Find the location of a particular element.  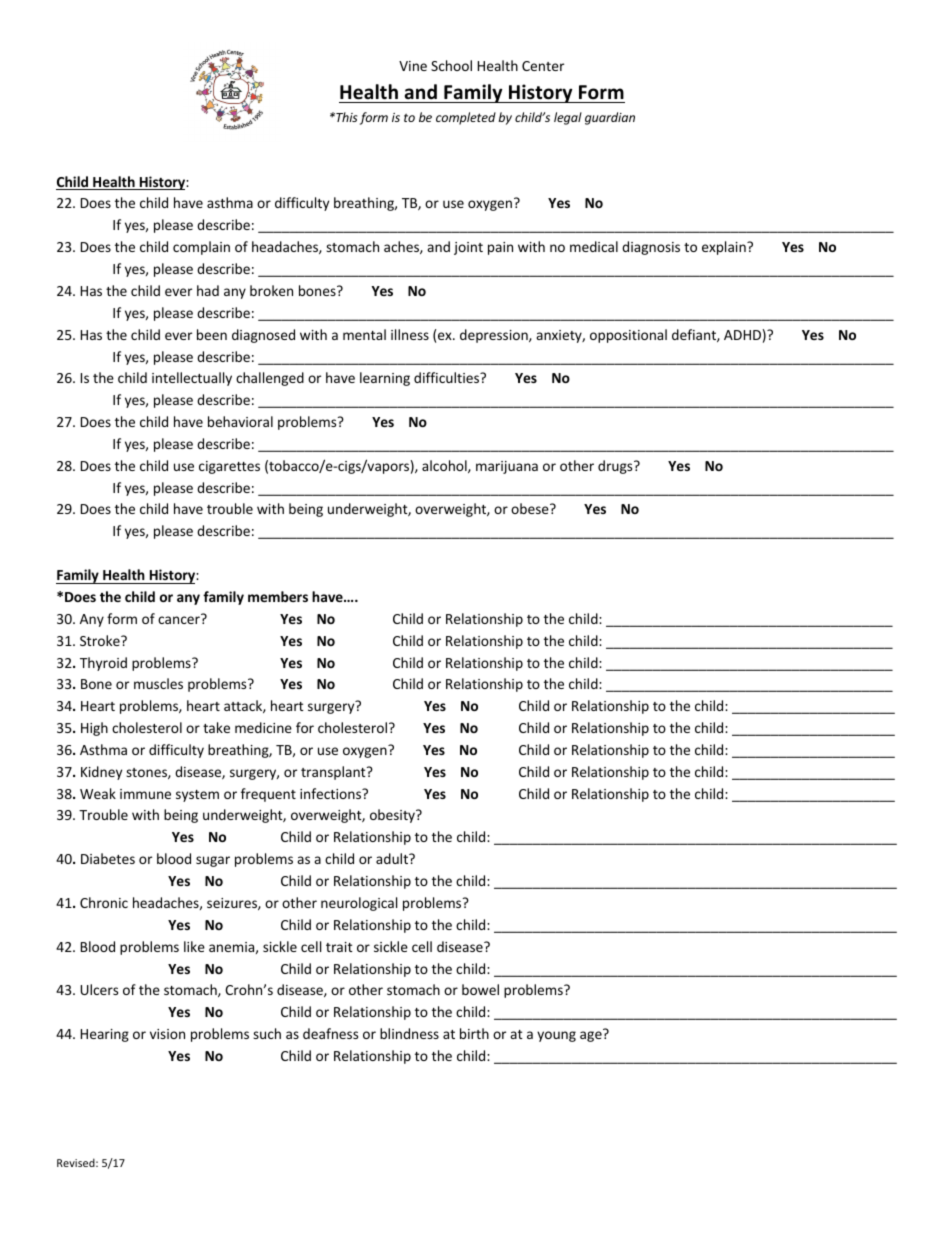

transplant is located at coordinates (334, 773).
